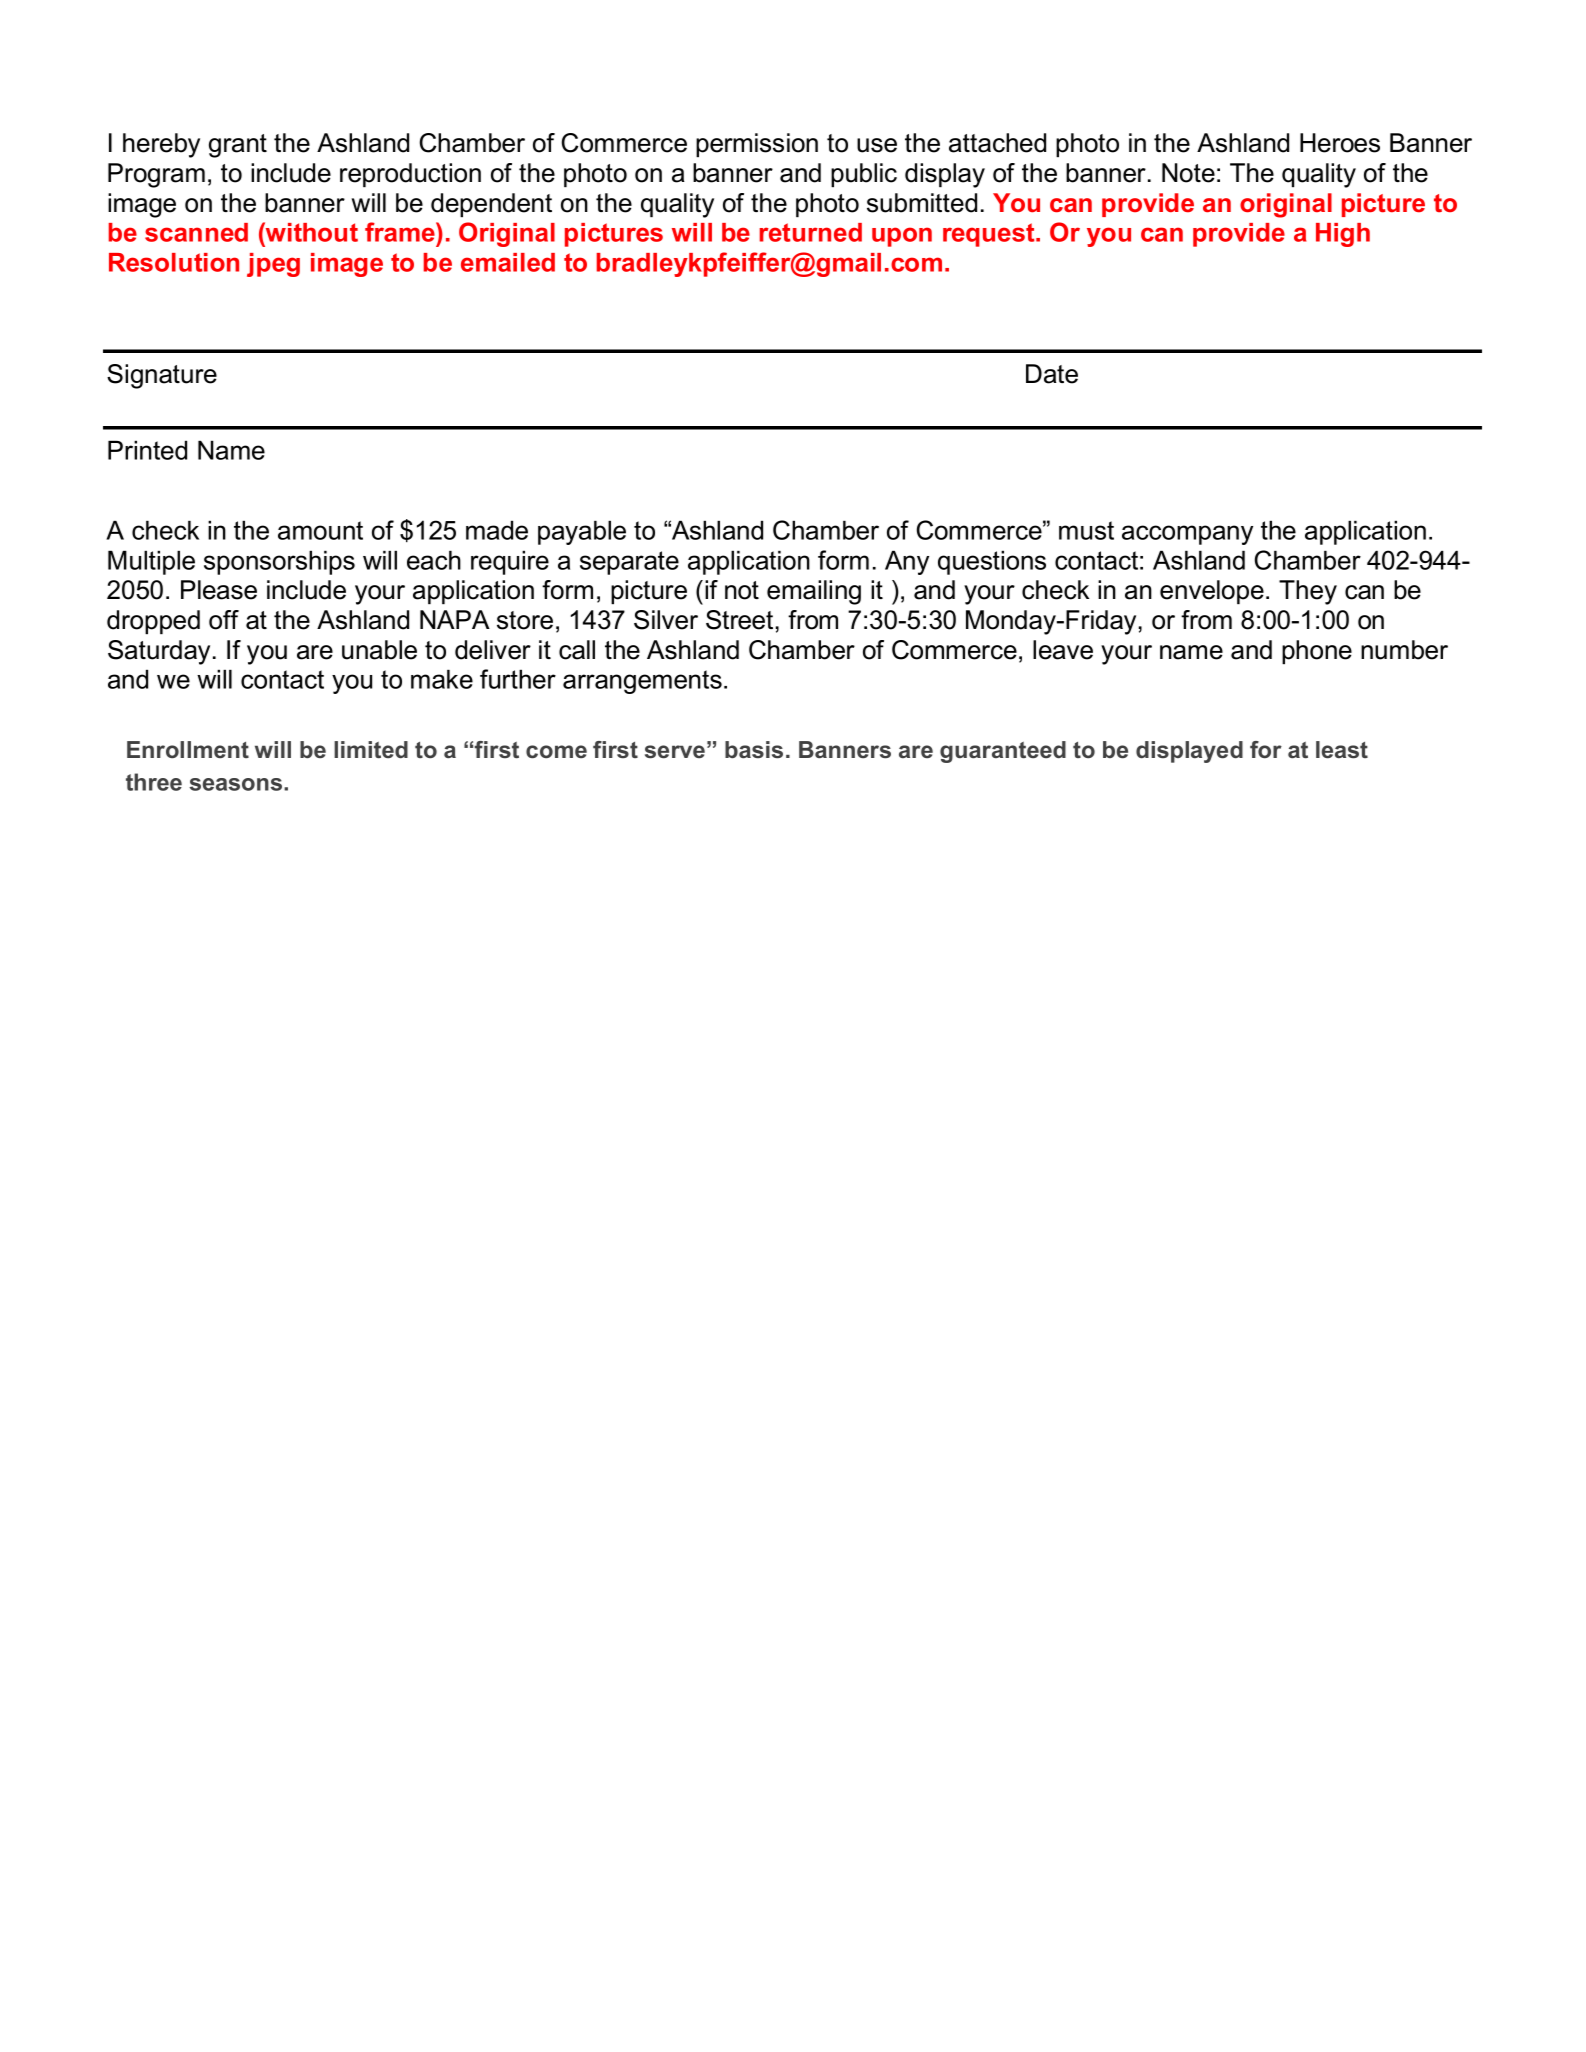 The image size is (1586, 2052). I want to click on jpeg, so click(273, 265).
